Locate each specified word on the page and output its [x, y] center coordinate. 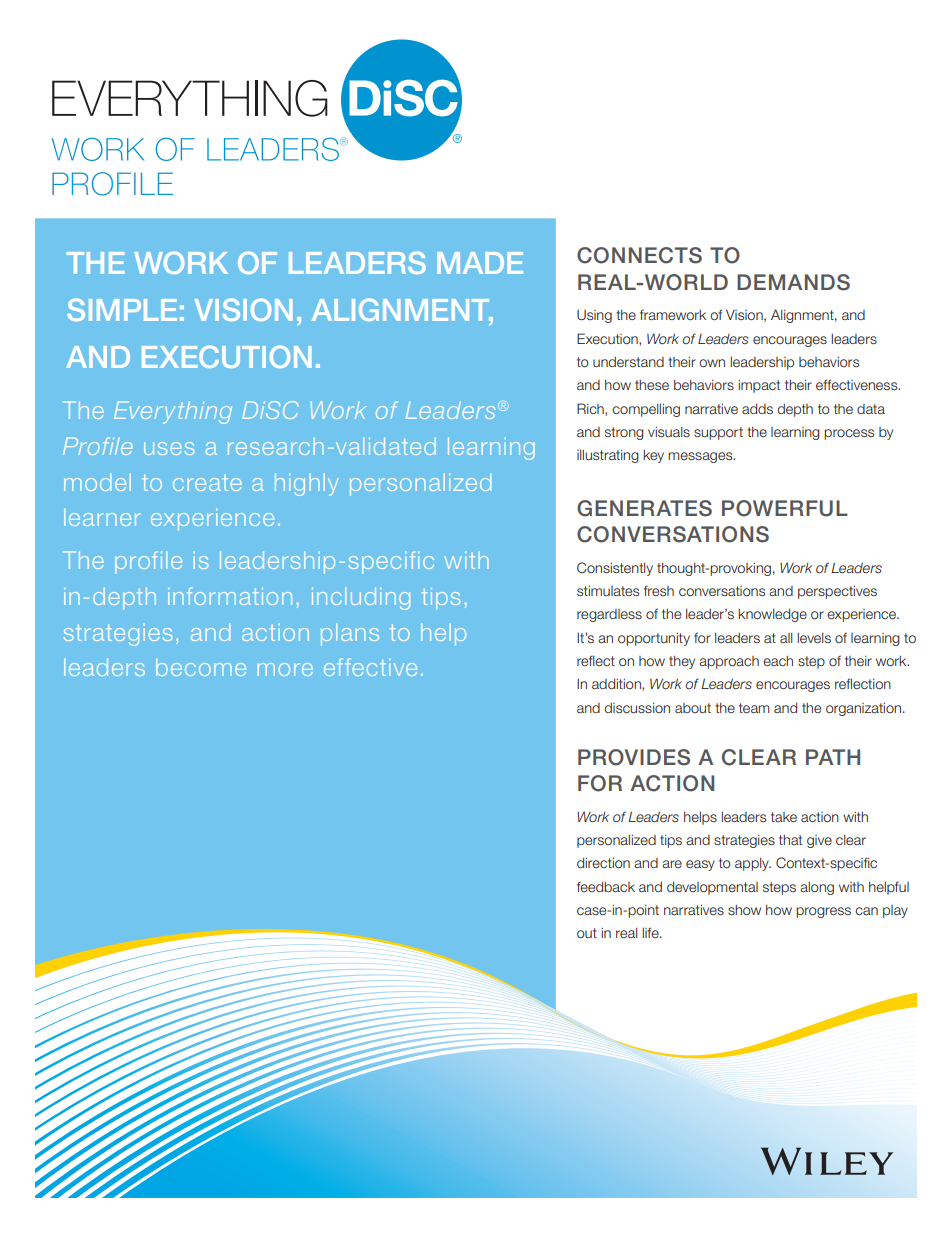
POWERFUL [785, 508]
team [754, 708]
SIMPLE [122, 309]
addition [617, 684]
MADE [480, 263]
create [207, 483]
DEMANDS [793, 282]
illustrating [608, 456]
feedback [606, 886]
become [201, 667]
